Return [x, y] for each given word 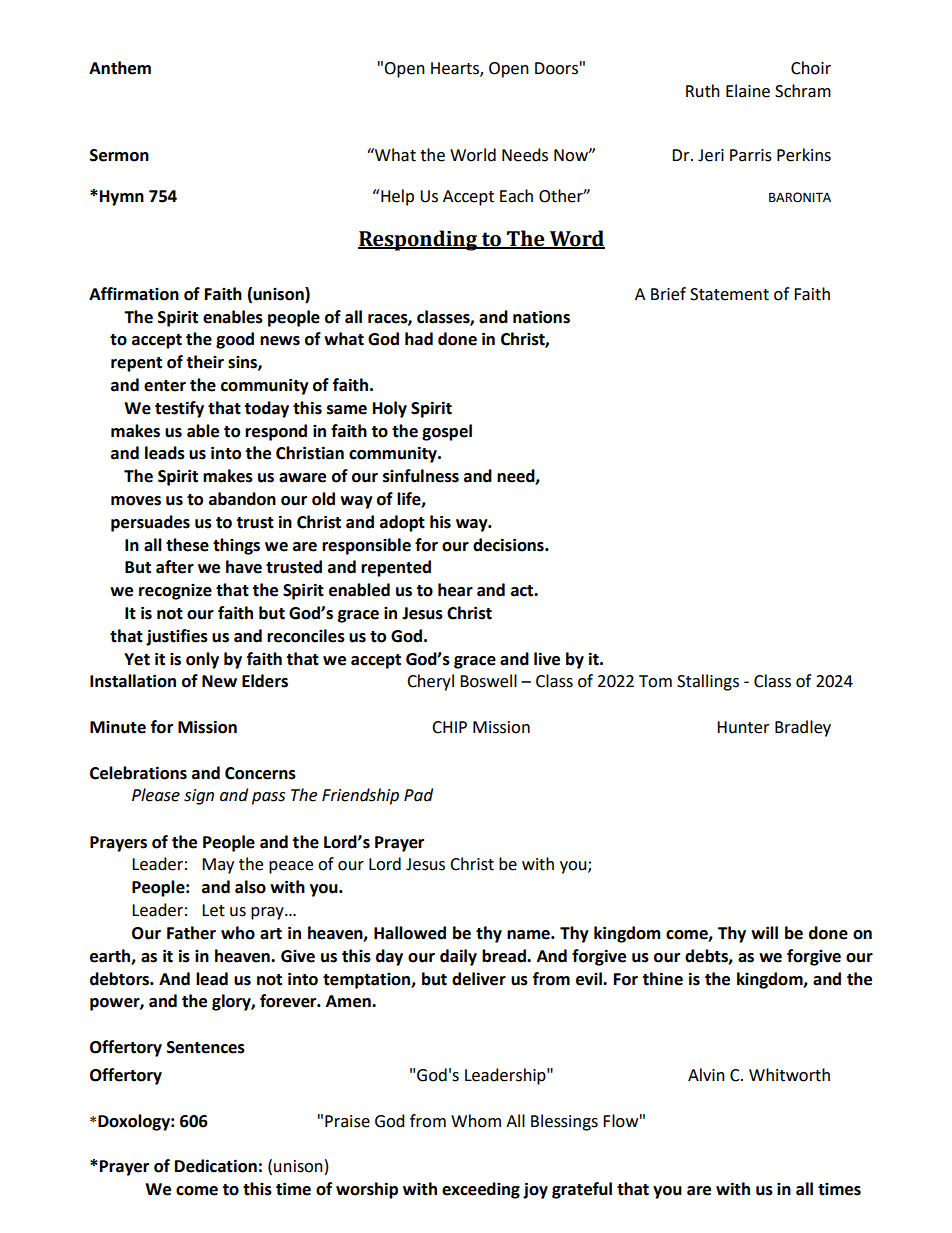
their [205, 362]
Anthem [120, 68]
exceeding [481, 1190]
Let [213, 910]
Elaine [748, 91]
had [419, 339]
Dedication [216, 1166]
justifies [177, 637]
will [764, 932]
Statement [729, 294]
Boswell [488, 681]
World [473, 155]
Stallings [708, 682]
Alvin [706, 1074]
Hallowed [410, 933]
